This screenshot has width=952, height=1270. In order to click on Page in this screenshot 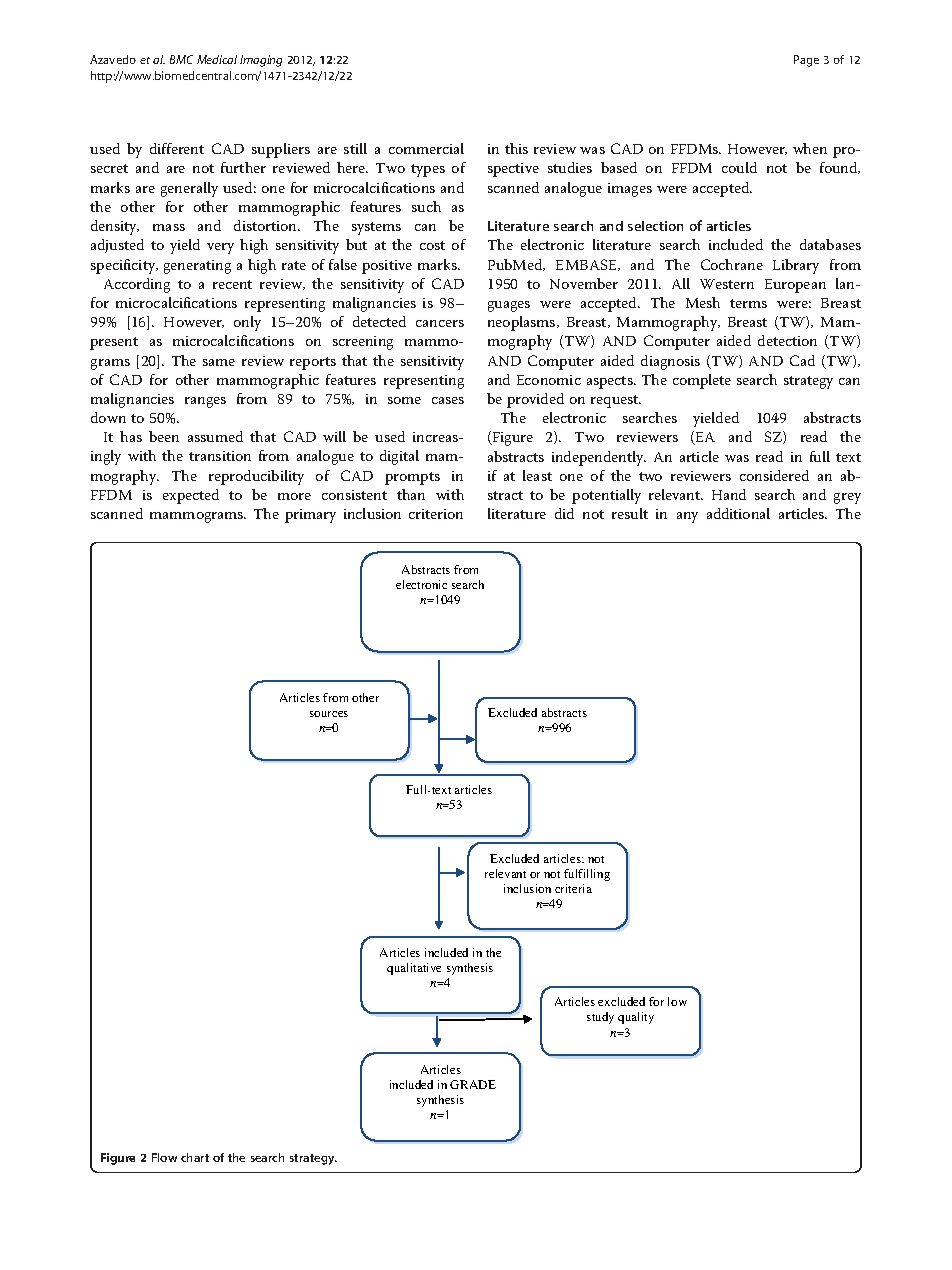, I will do `click(806, 61)`.
